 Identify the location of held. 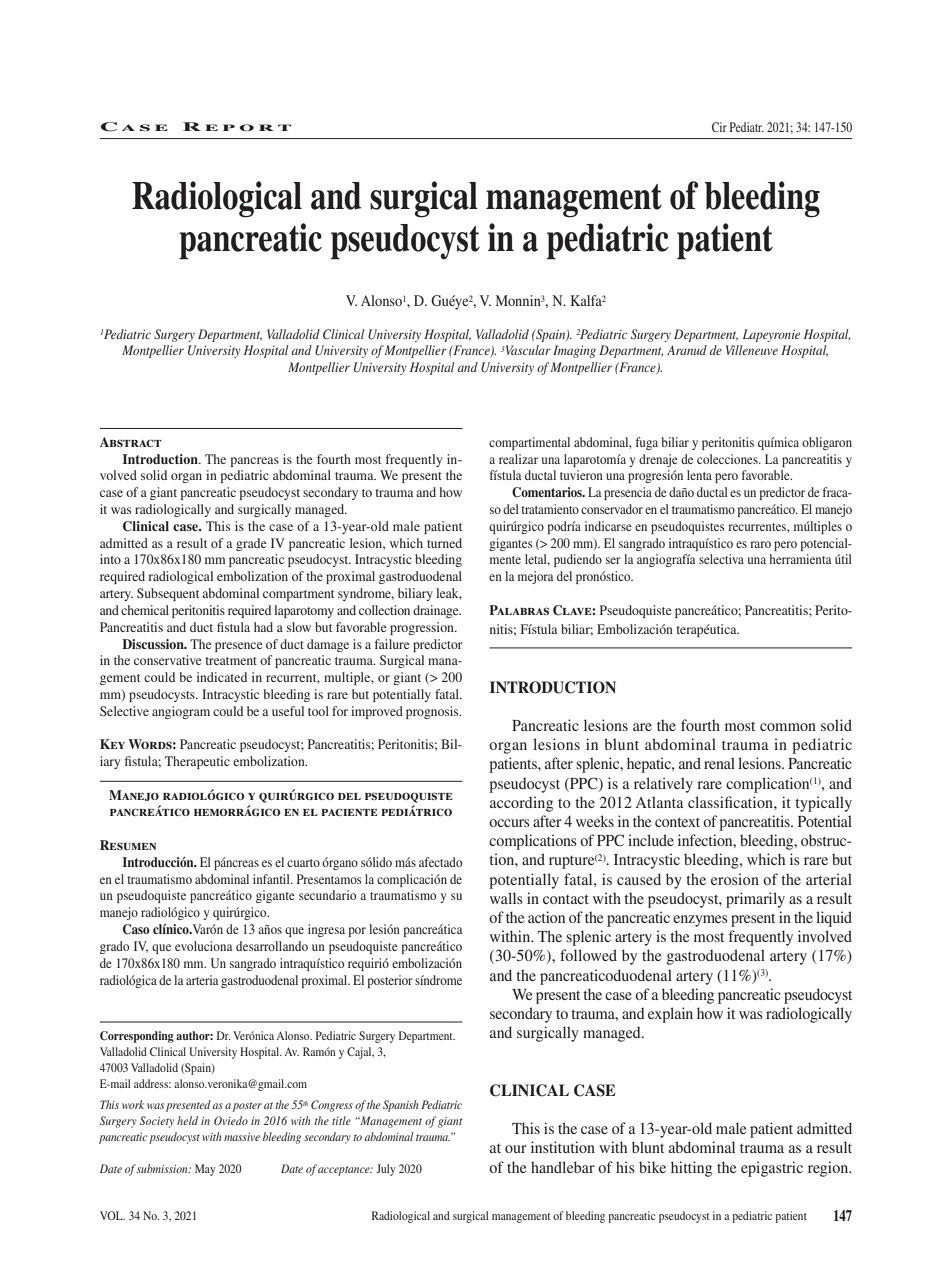
(187, 1120).
